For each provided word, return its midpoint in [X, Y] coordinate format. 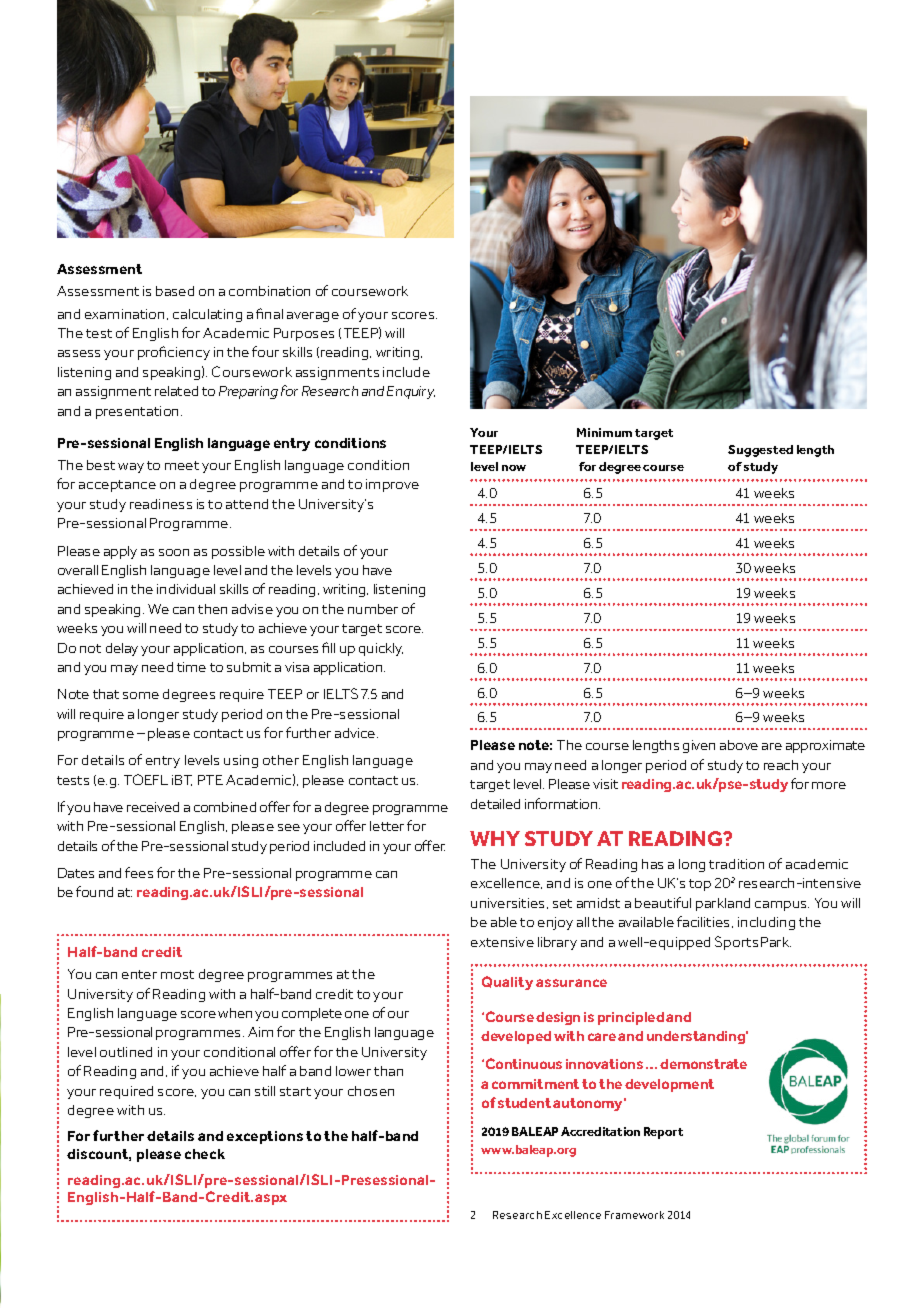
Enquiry [411, 392]
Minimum [604, 432]
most [177, 974]
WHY [495, 838]
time [191, 667]
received [153, 807]
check [205, 1154]
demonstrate [703, 1064]
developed [516, 1037]
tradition [736, 864]
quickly [381, 649]
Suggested [760, 451]
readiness [161, 504]
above [739, 745]
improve [392, 485]
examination [126, 314]
